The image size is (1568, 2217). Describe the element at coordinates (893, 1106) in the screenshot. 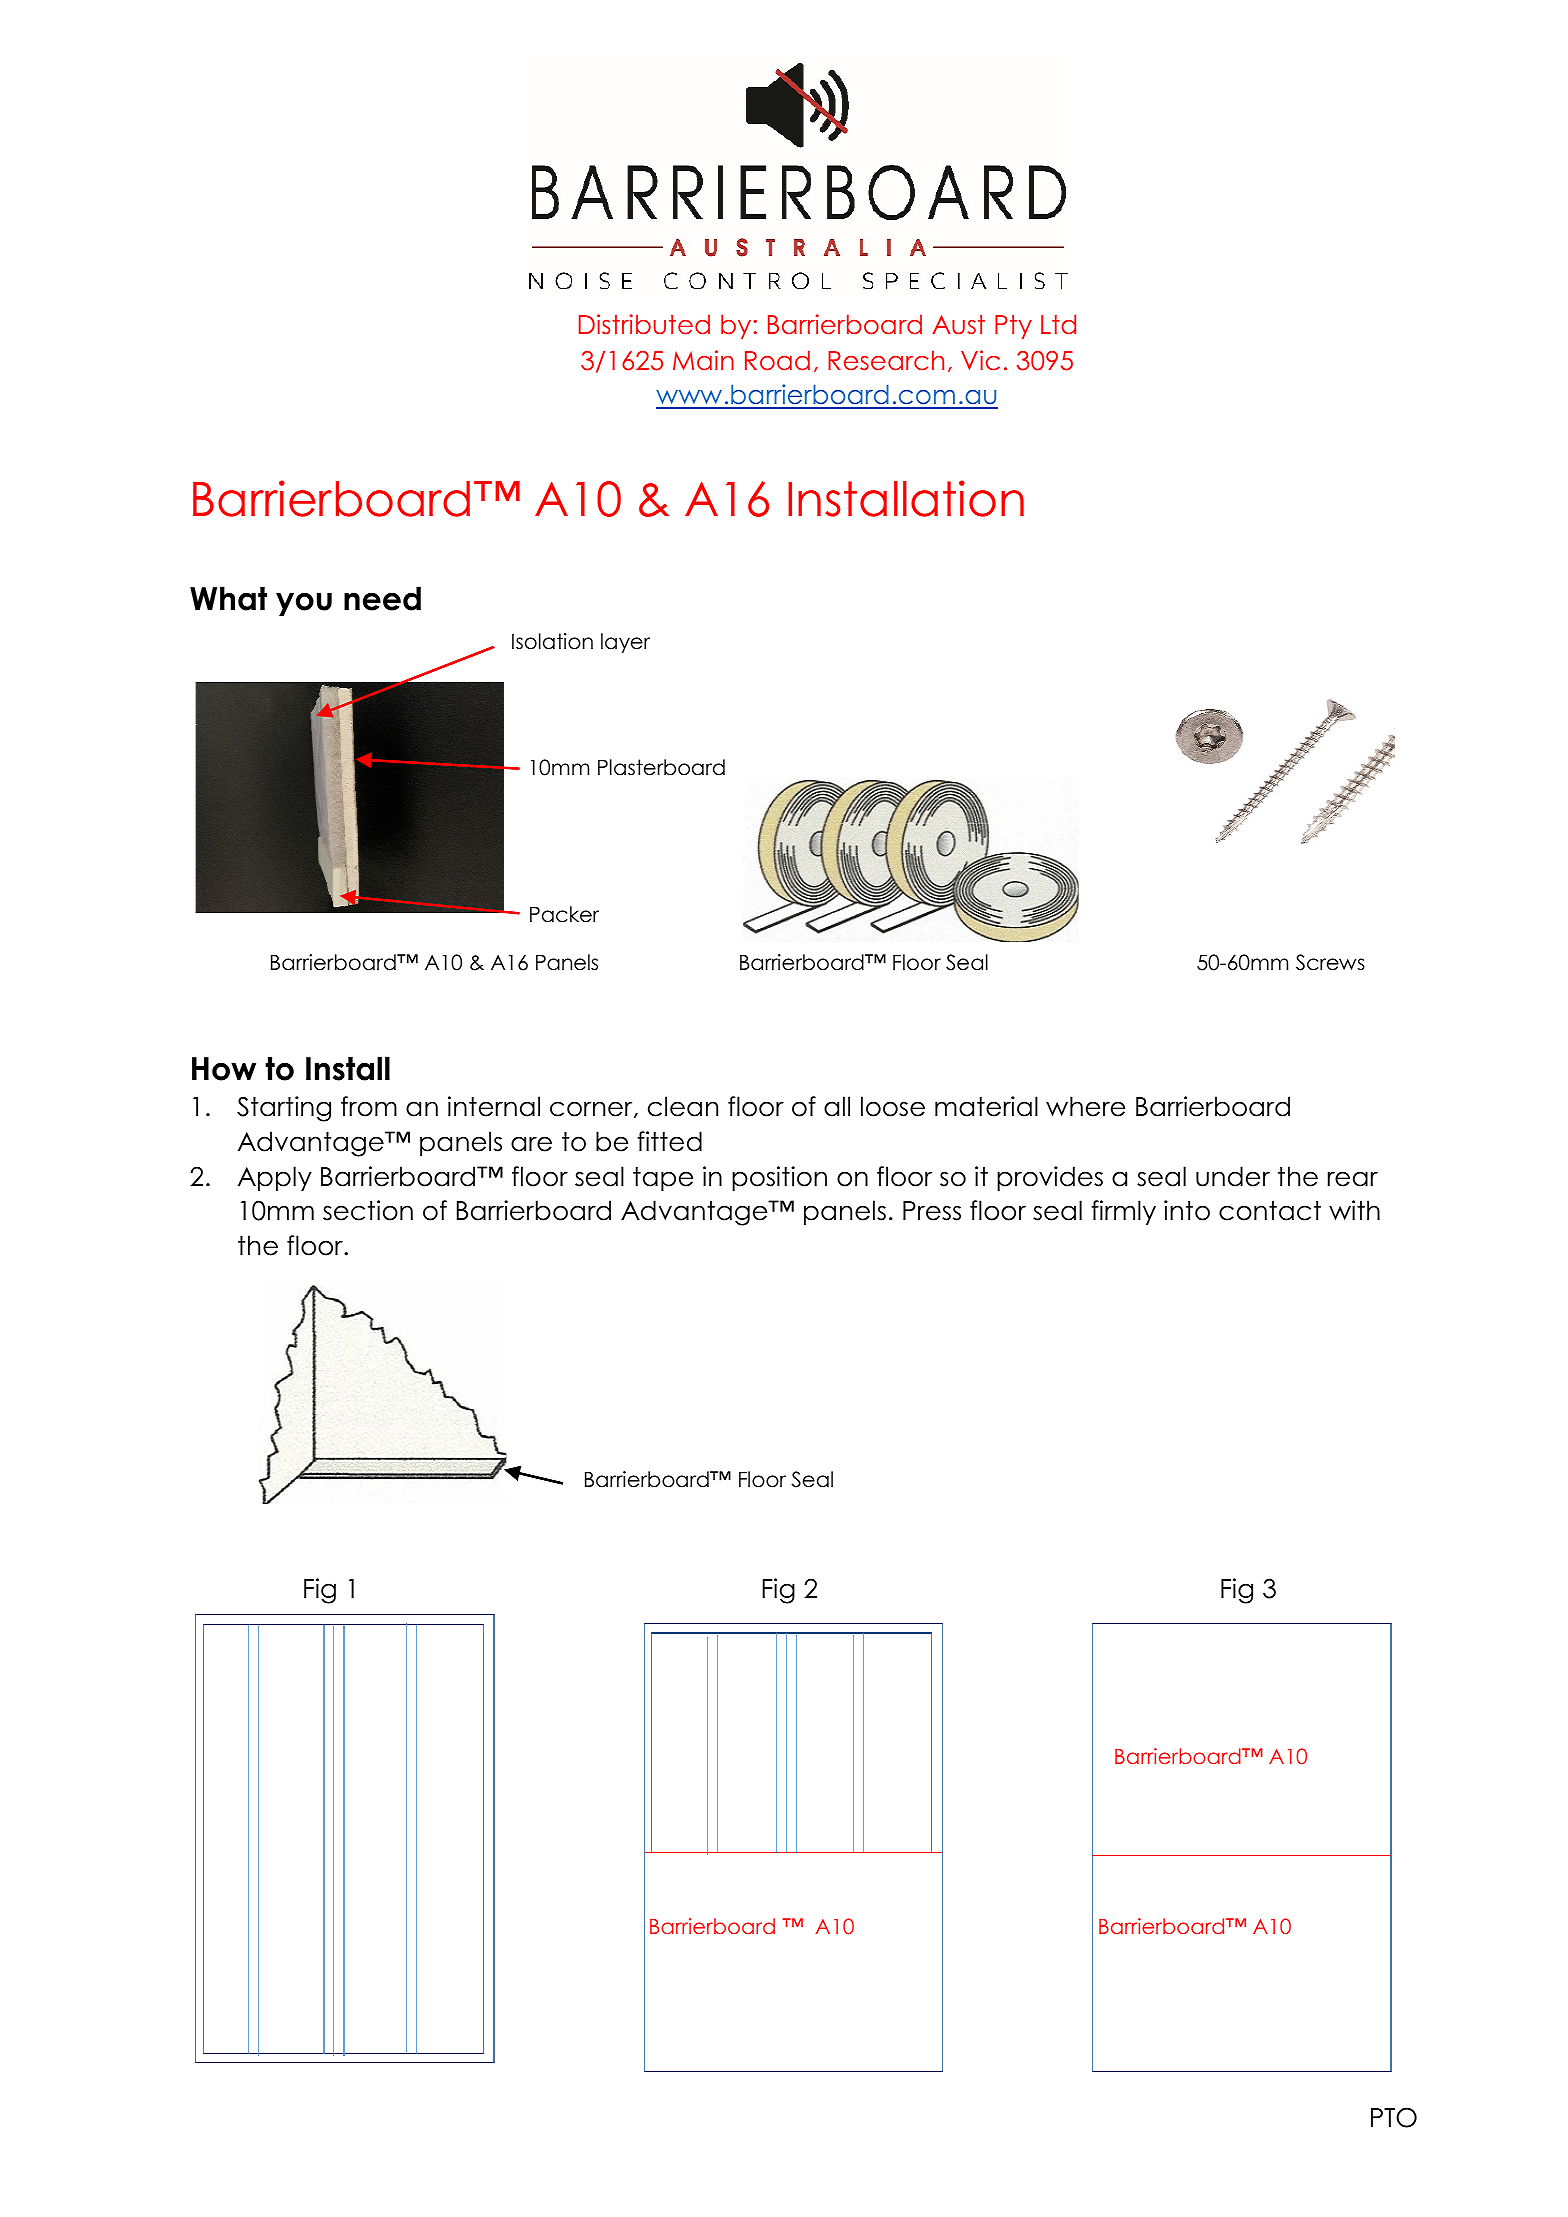

I see `loose` at that location.
